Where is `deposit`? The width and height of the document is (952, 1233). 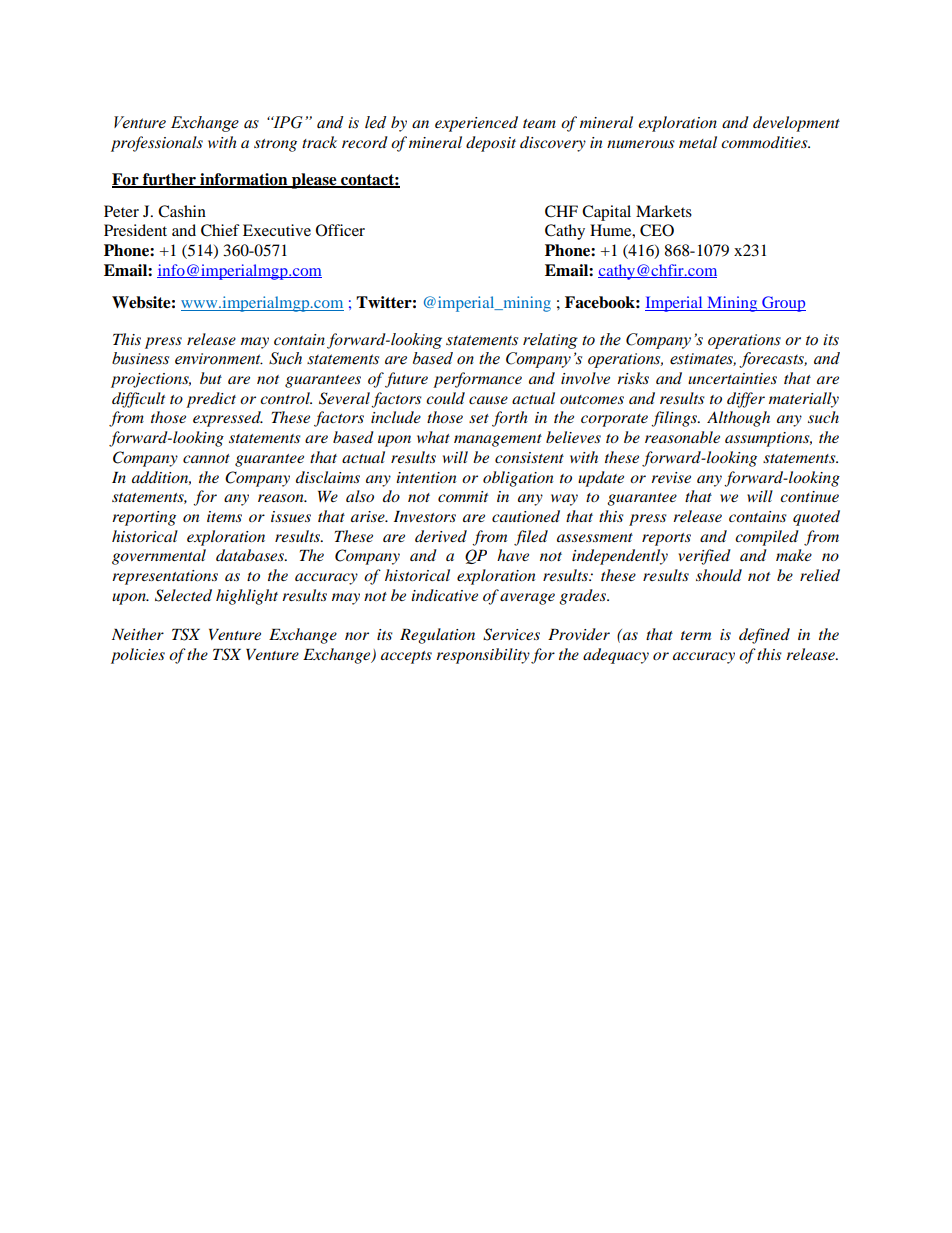 deposit is located at coordinates (491, 144).
